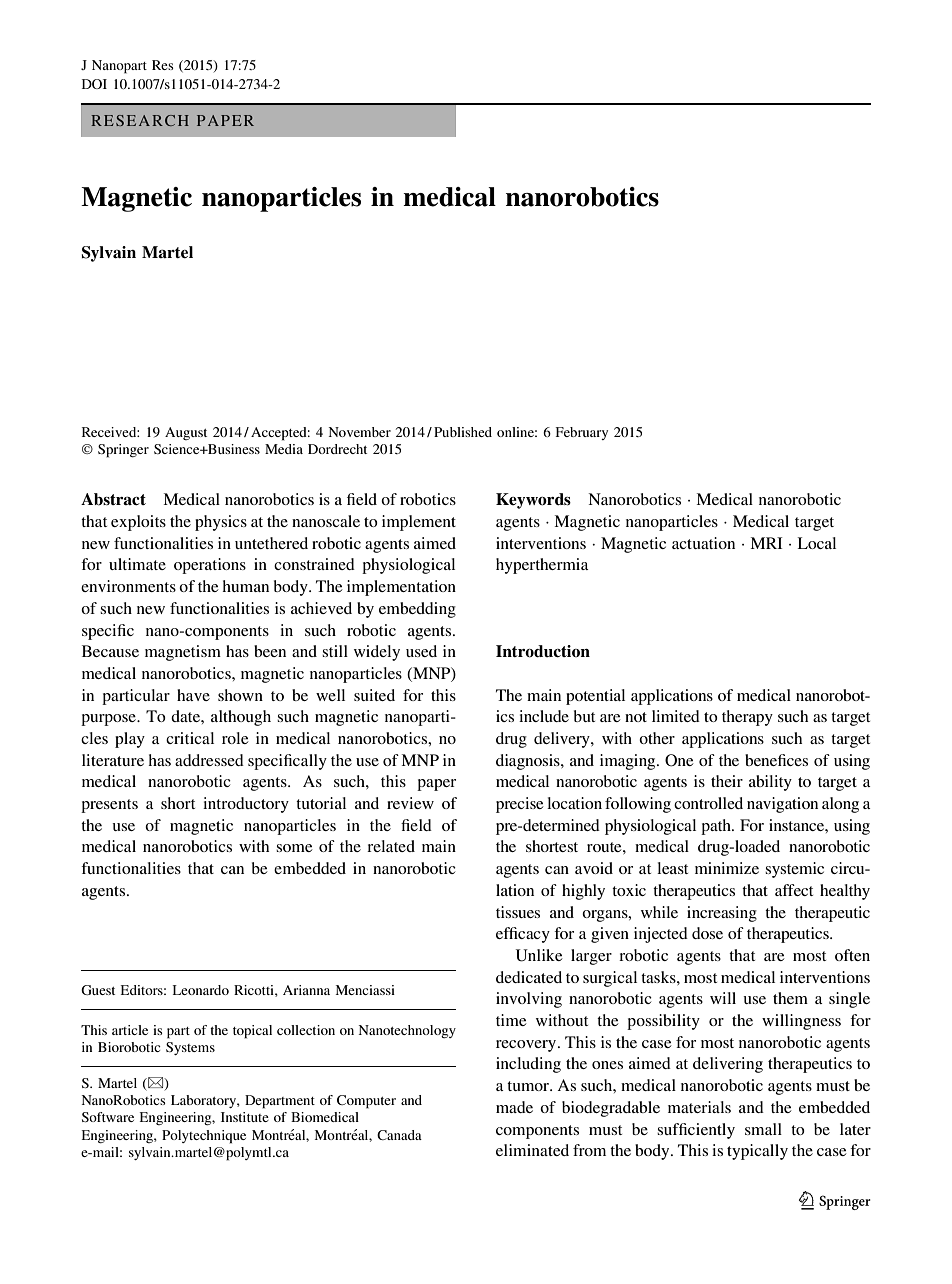  I want to click on small, so click(763, 1129).
